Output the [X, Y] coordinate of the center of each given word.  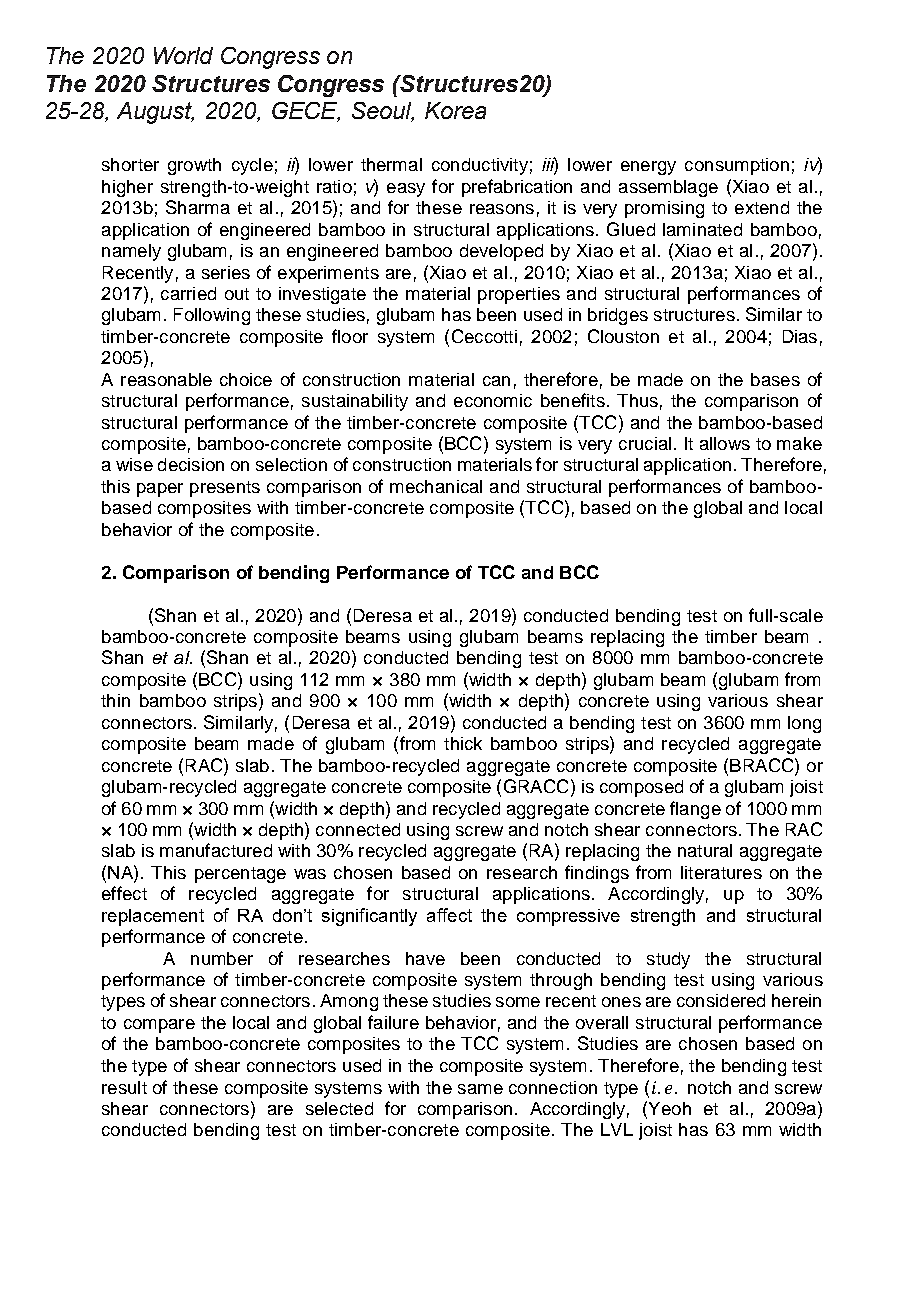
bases [775, 379]
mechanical [436, 486]
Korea [455, 110]
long [804, 724]
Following [212, 316]
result [124, 1087]
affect [449, 915]
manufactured [216, 850]
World [183, 55]
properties [519, 295]
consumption [737, 166]
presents [225, 489]
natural [705, 850]
